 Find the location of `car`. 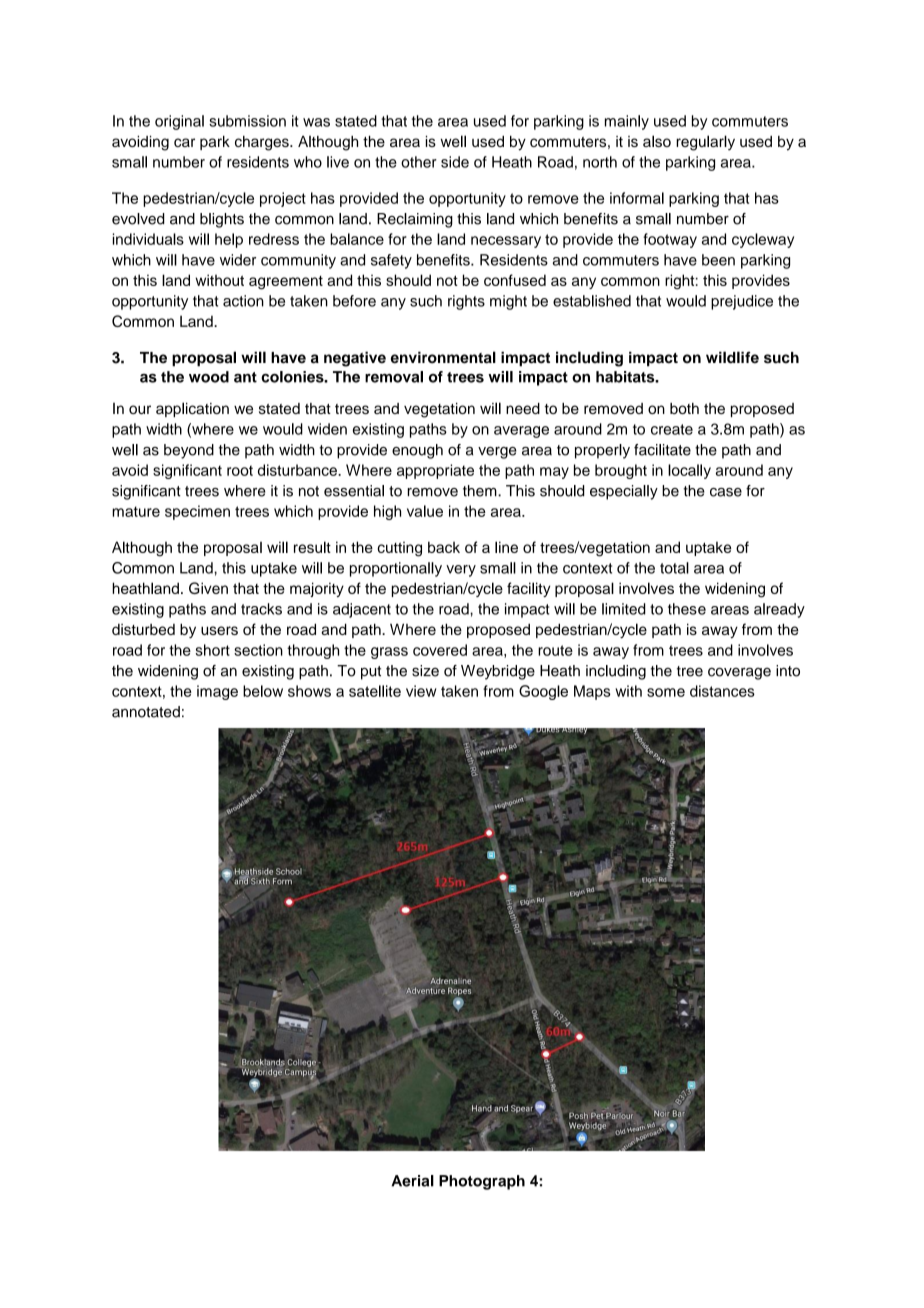

car is located at coordinates (184, 142).
